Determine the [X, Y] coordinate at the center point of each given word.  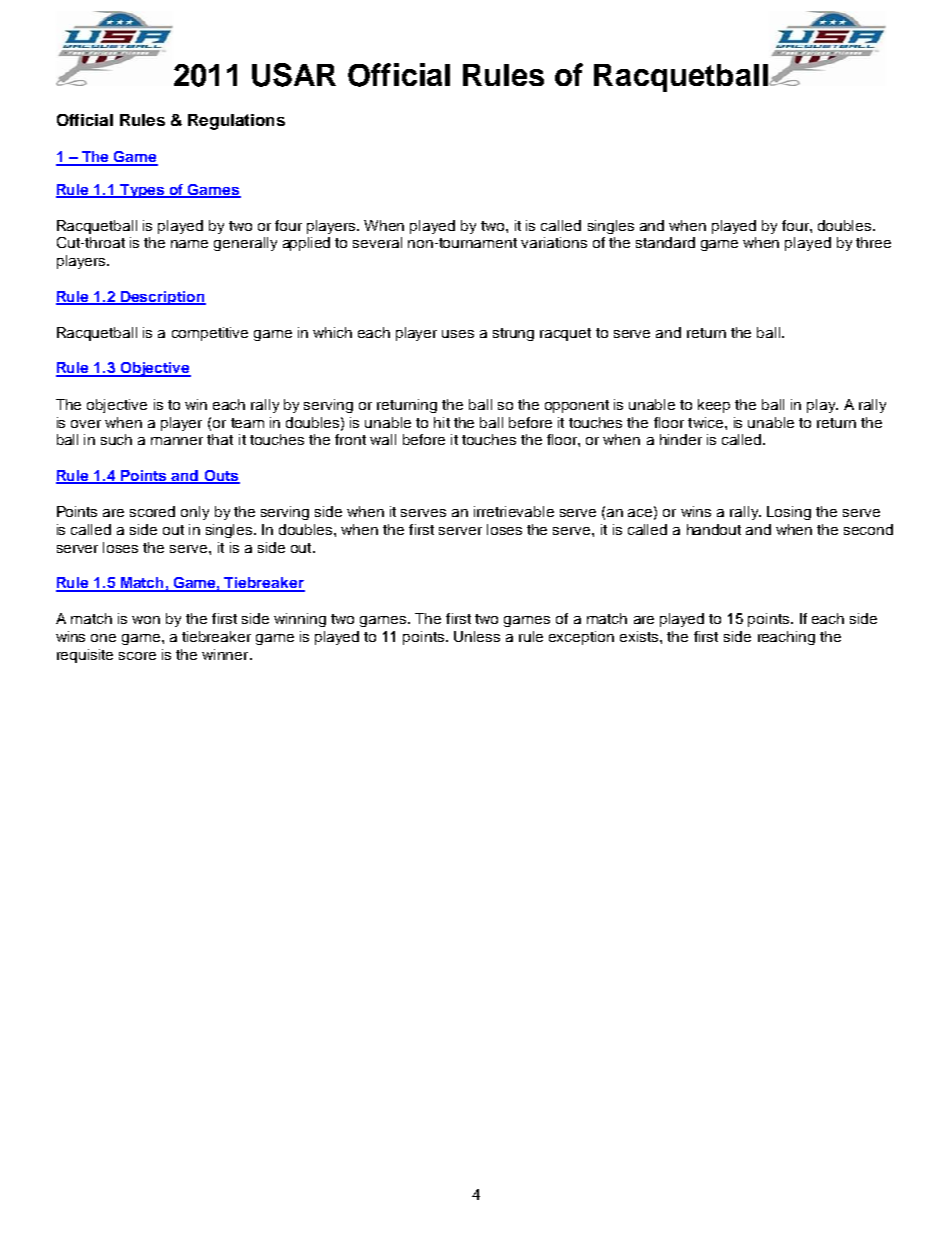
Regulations [236, 122]
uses [458, 334]
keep [714, 406]
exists [640, 636]
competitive [210, 334]
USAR [294, 75]
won [146, 620]
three [873, 242]
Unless [477, 636]
